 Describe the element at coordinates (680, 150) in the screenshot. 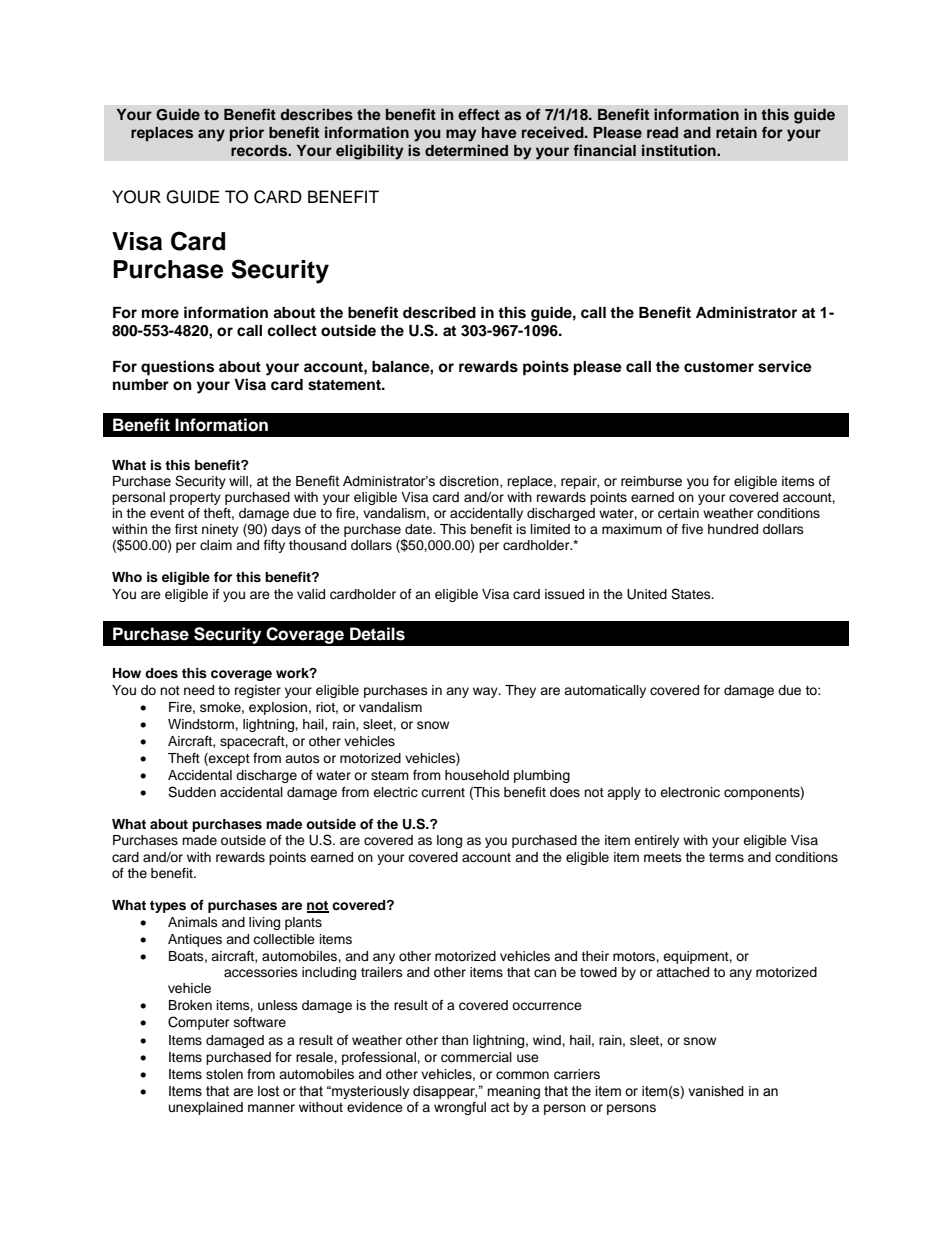

I see `institution` at that location.
